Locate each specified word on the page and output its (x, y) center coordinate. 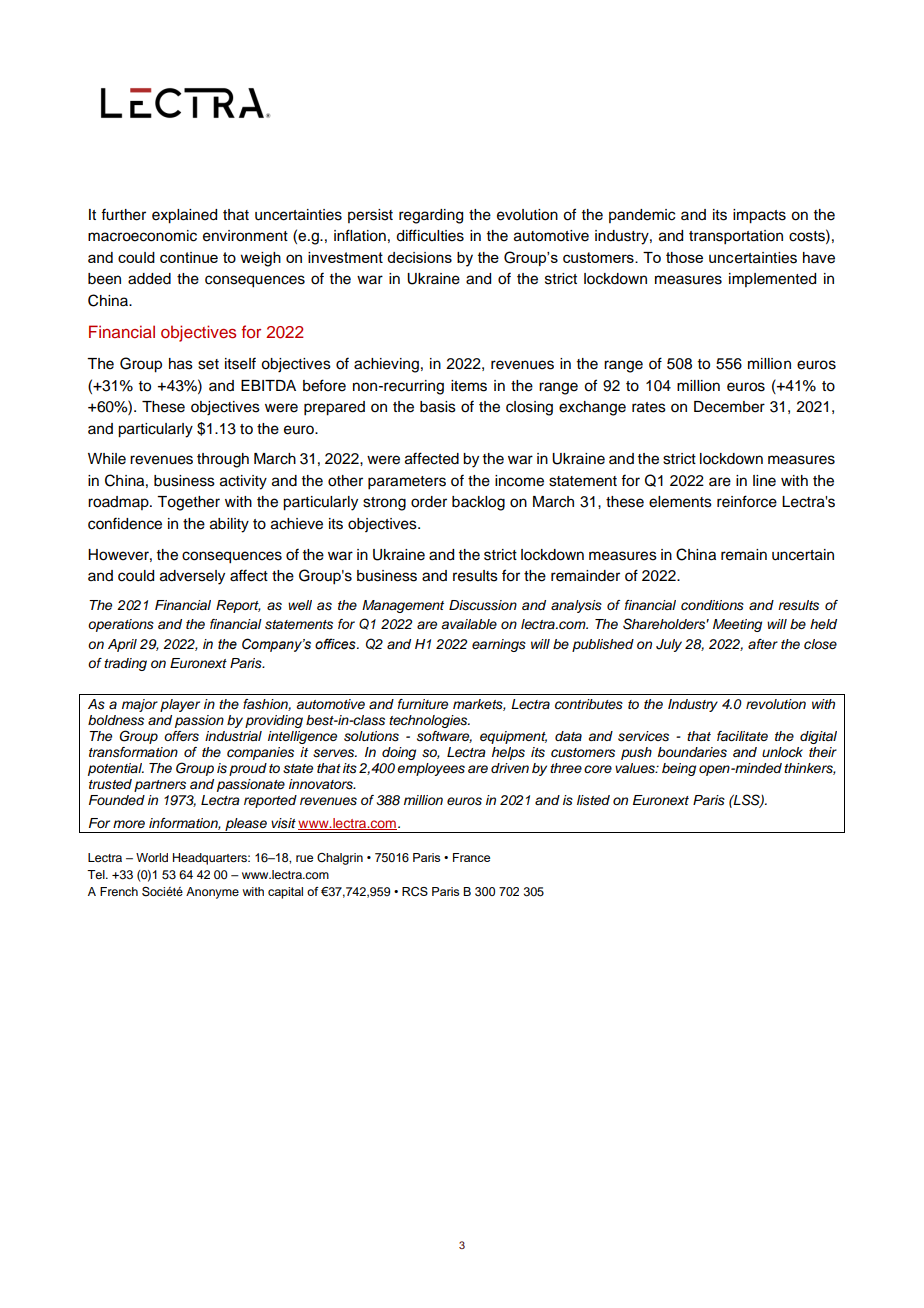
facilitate (742, 736)
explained (184, 216)
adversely (192, 577)
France (471, 857)
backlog (478, 503)
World (152, 857)
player (180, 705)
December (729, 407)
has (181, 364)
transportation (736, 237)
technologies (429, 721)
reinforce (747, 501)
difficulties (430, 235)
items (469, 386)
